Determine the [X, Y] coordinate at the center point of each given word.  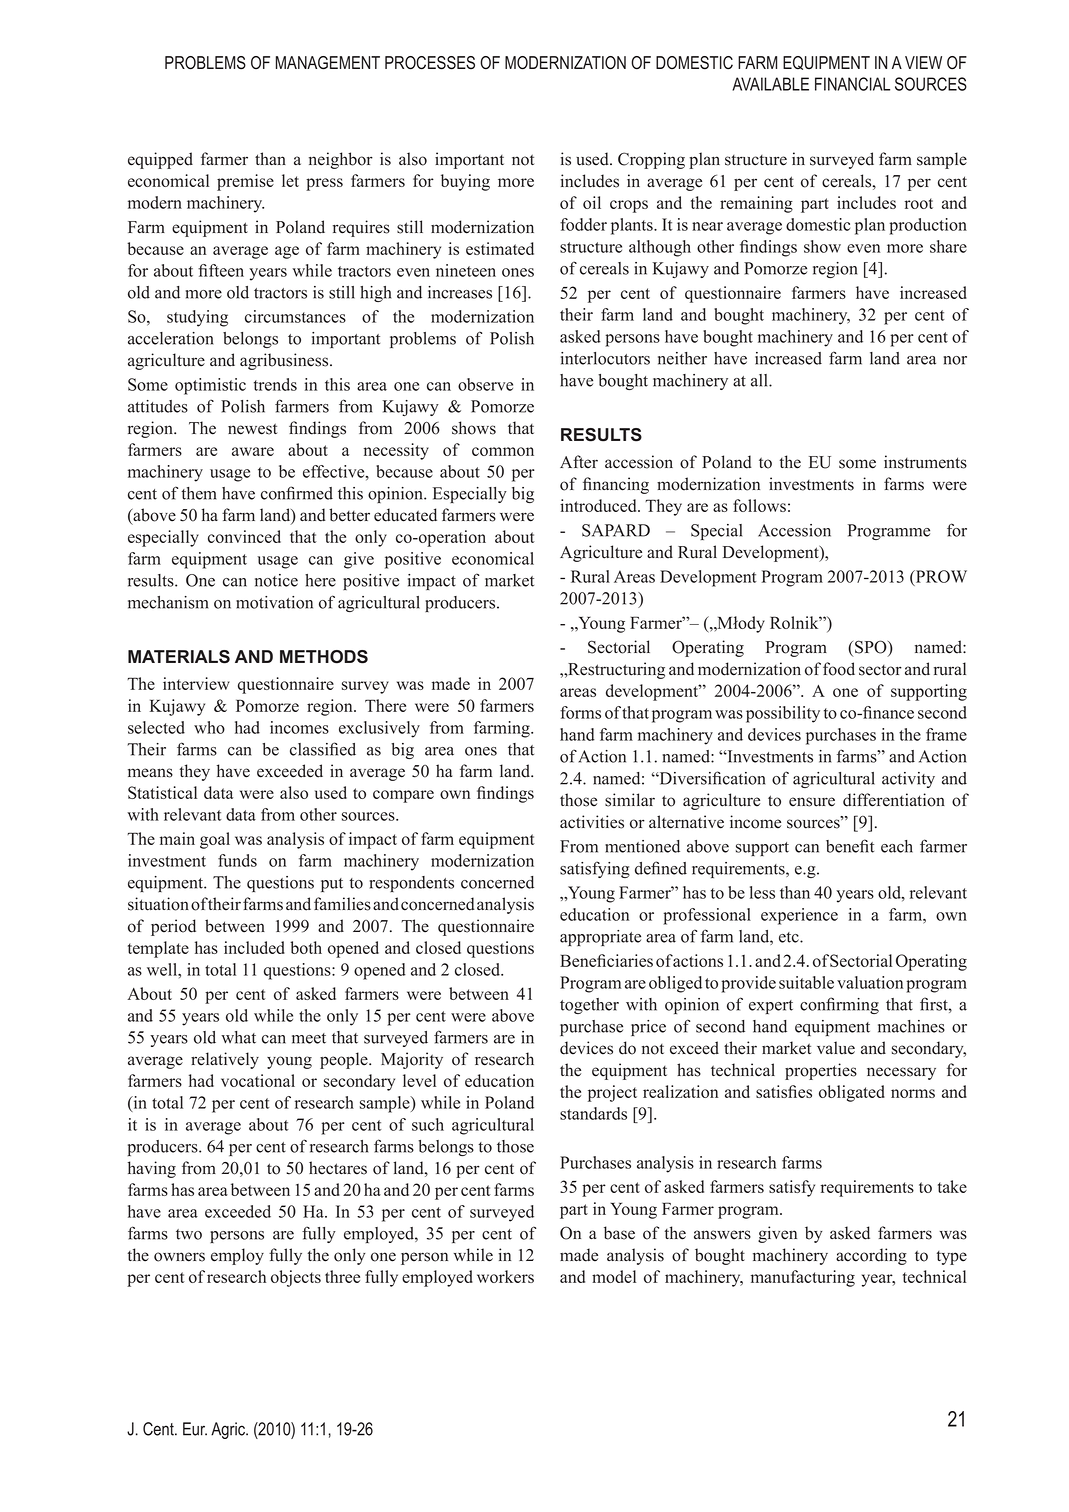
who [209, 727]
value [836, 1048]
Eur [195, 1429]
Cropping [651, 160]
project [612, 1093]
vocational [258, 1080]
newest [252, 429]
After [579, 462]
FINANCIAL [852, 84]
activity [908, 780]
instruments [925, 462]
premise [245, 182]
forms [580, 712]
